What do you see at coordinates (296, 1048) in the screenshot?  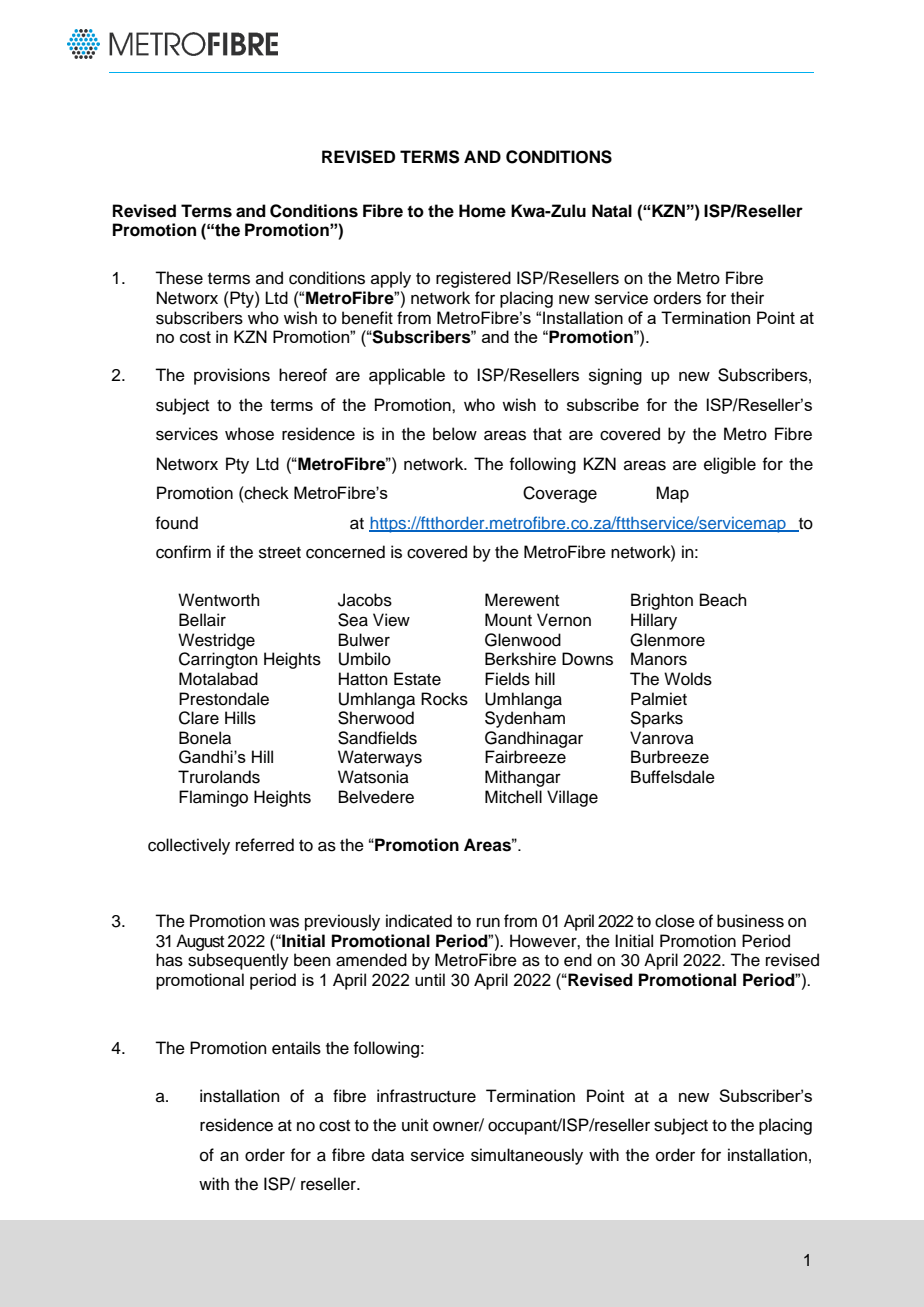 I see `entails` at bounding box center [296, 1048].
